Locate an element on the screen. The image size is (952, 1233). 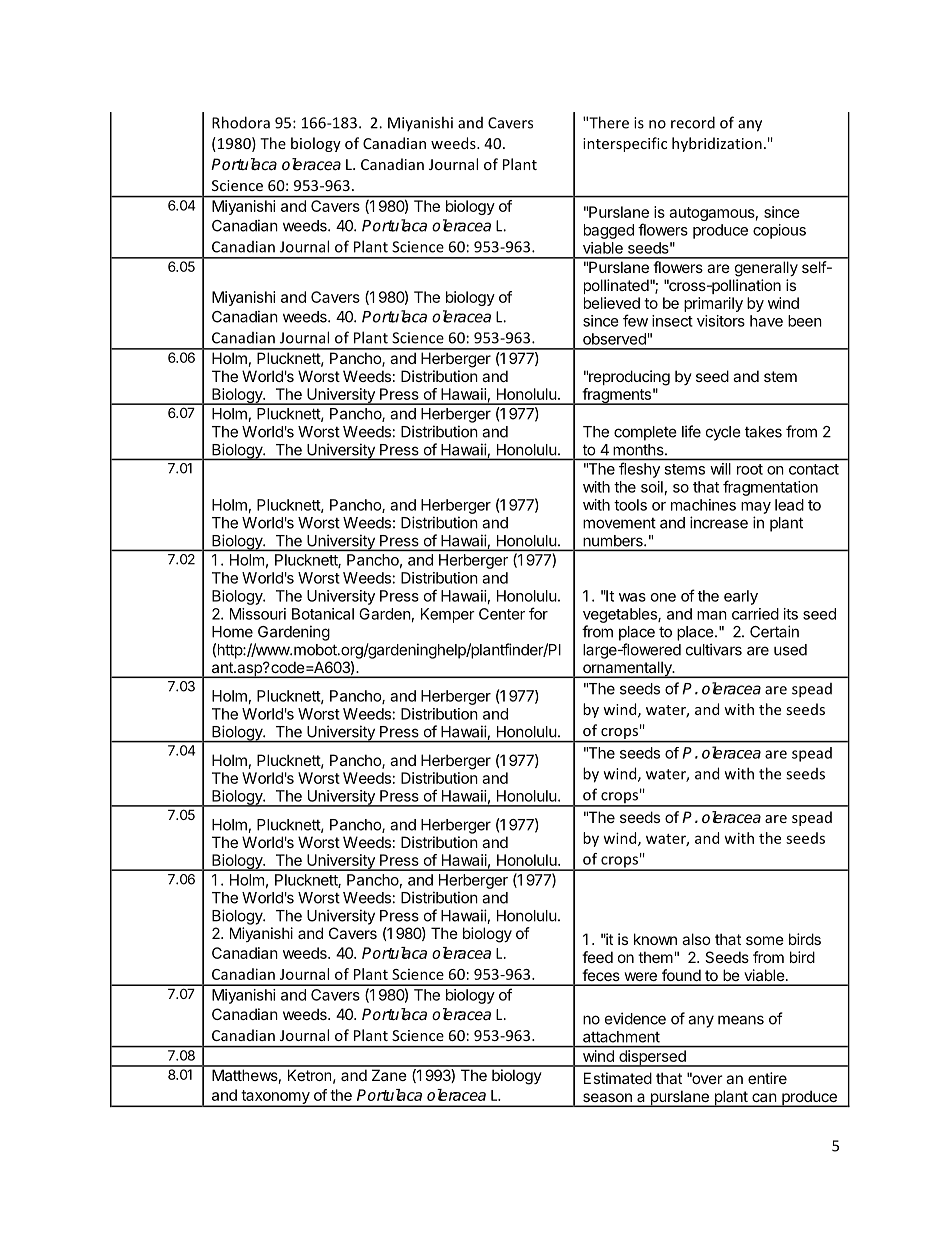
cultivars is located at coordinates (714, 649).
